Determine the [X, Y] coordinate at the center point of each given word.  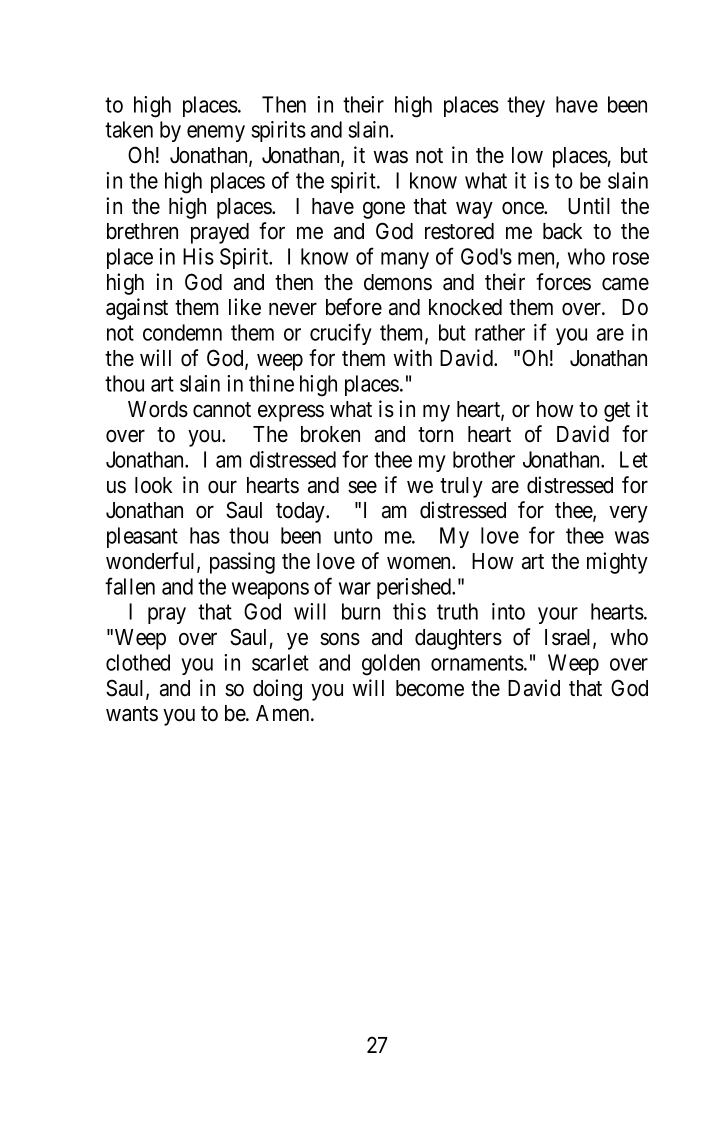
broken [330, 434]
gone [384, 210]
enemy [216, 133]
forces [563, 282]
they [526, 106]
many [405, 260]
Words [158, 409]
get [617, 412]
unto [353, 536]
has [205, 535]
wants [132, 714]
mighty [617, 563]
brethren [142, 231]
